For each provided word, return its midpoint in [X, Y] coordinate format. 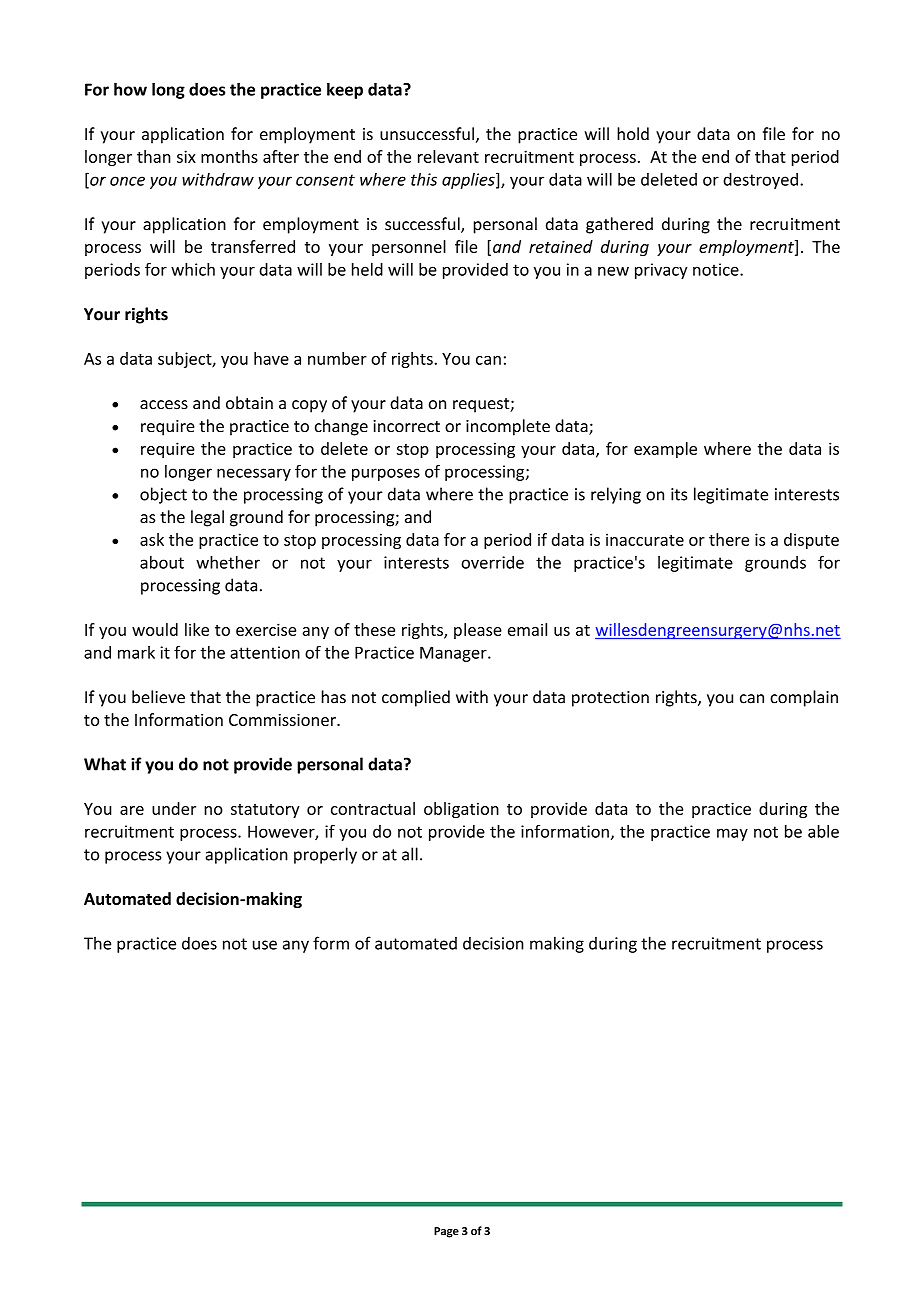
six [186, 156]
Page [446, 1232]
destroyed [760, 181]
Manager [454, 654]
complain [804, 698]
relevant [448, 156]
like [197, 629]
